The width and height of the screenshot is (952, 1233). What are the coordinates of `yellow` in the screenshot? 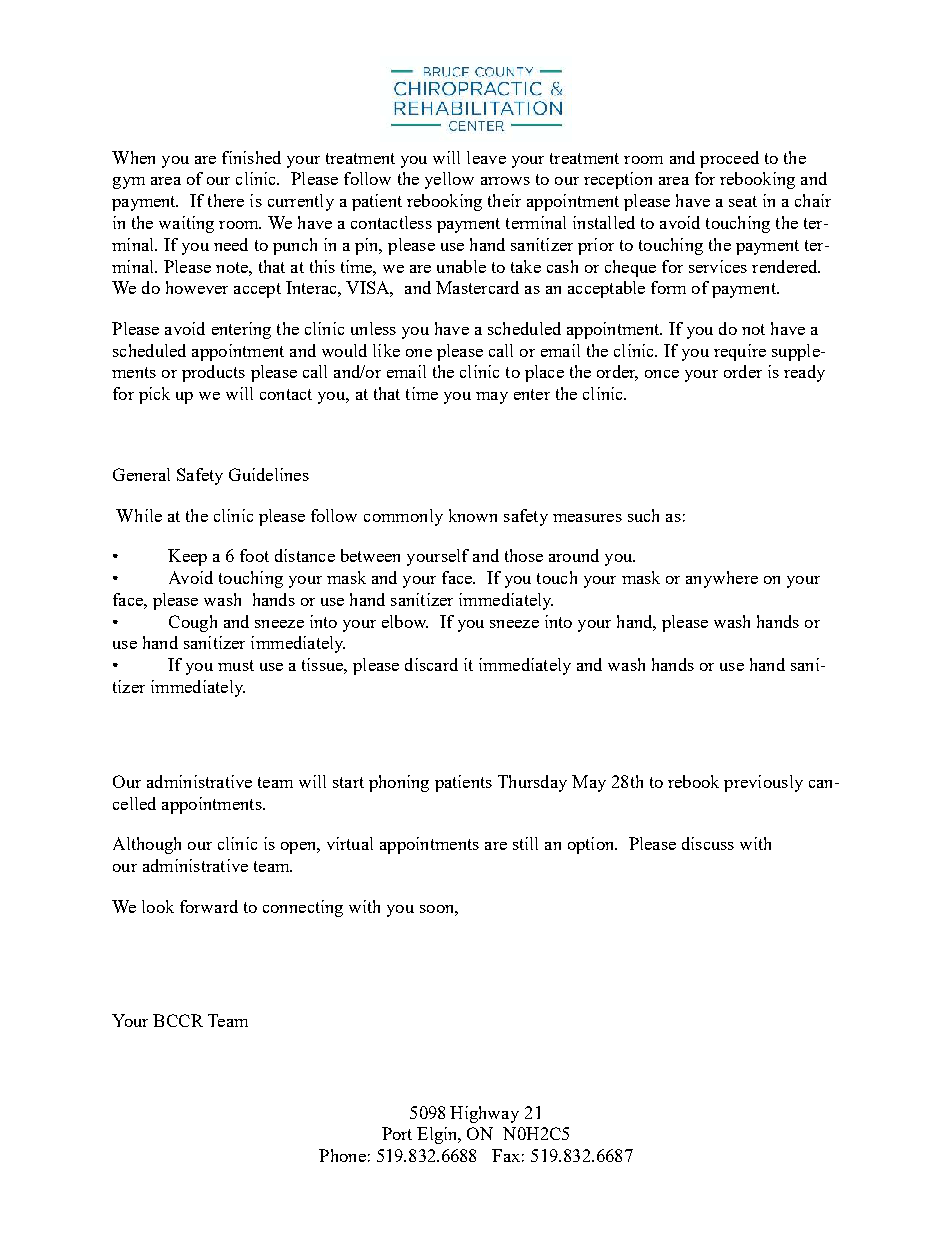 It's located at (449, 180).
